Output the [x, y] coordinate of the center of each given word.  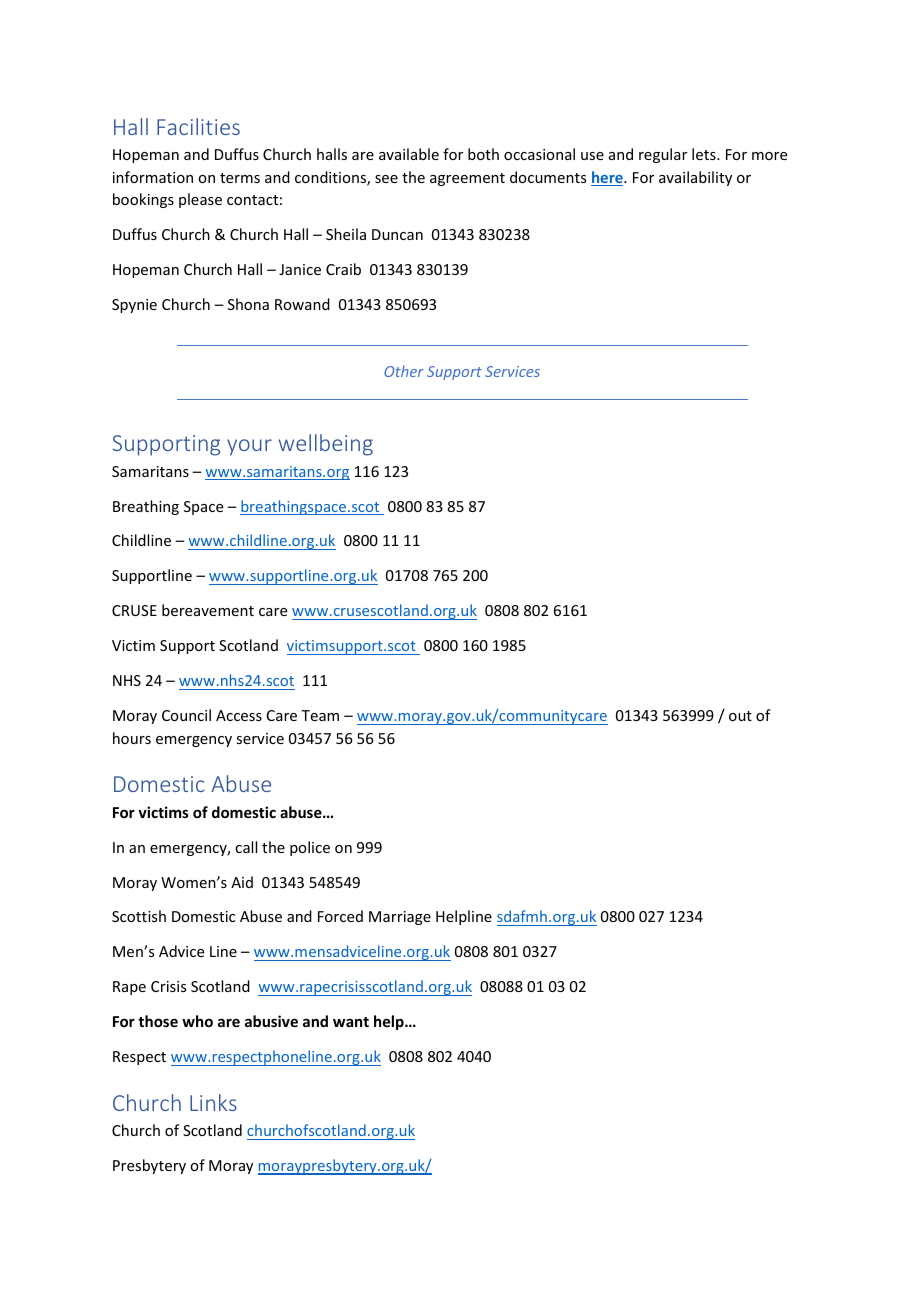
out [740, 716]
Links [213, 1102]
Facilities [198, 126]
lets [705, 154]
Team [320, 715]
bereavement [208, 610]
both [483, 154]
